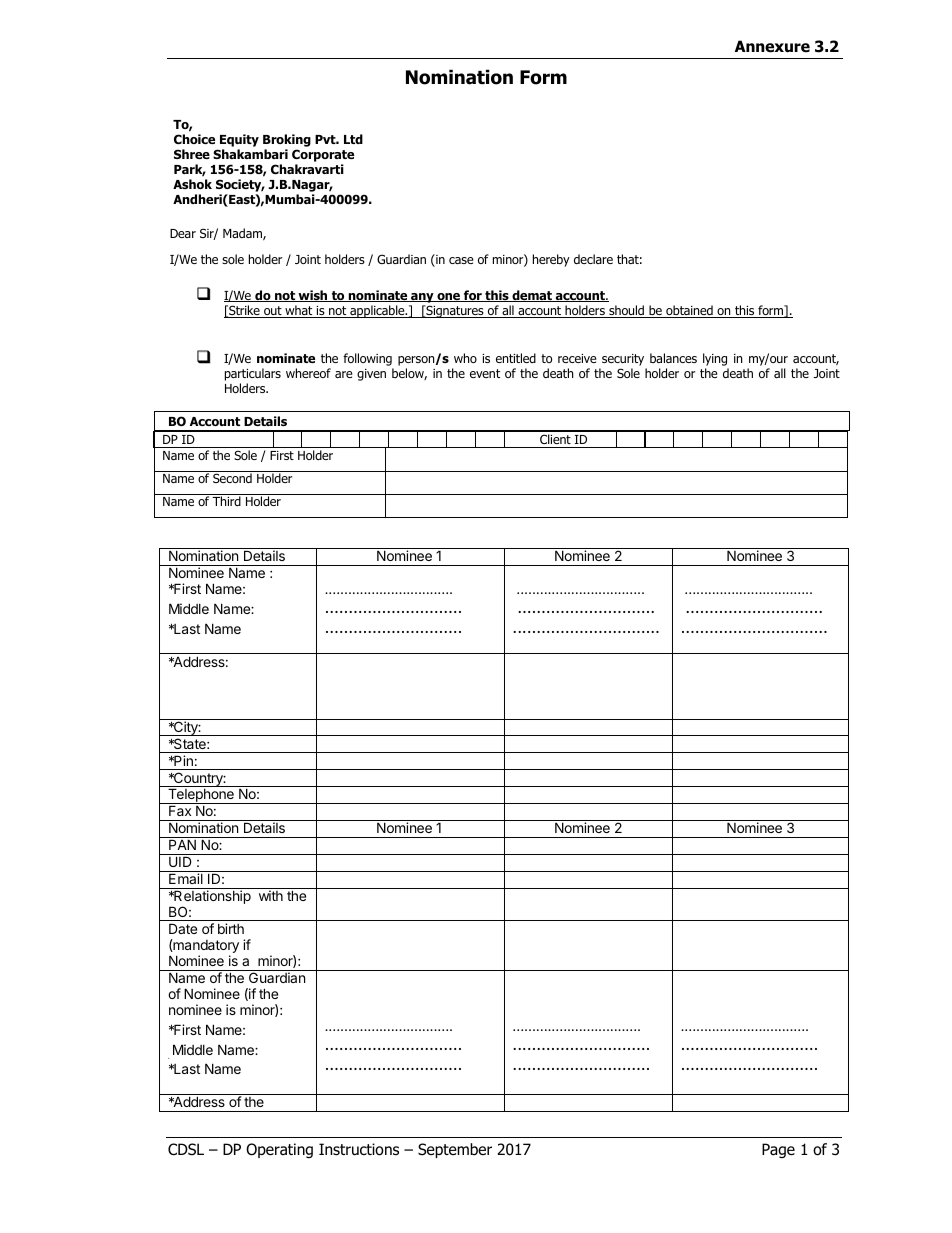  I want to click on Page, so click(778, 1150).
